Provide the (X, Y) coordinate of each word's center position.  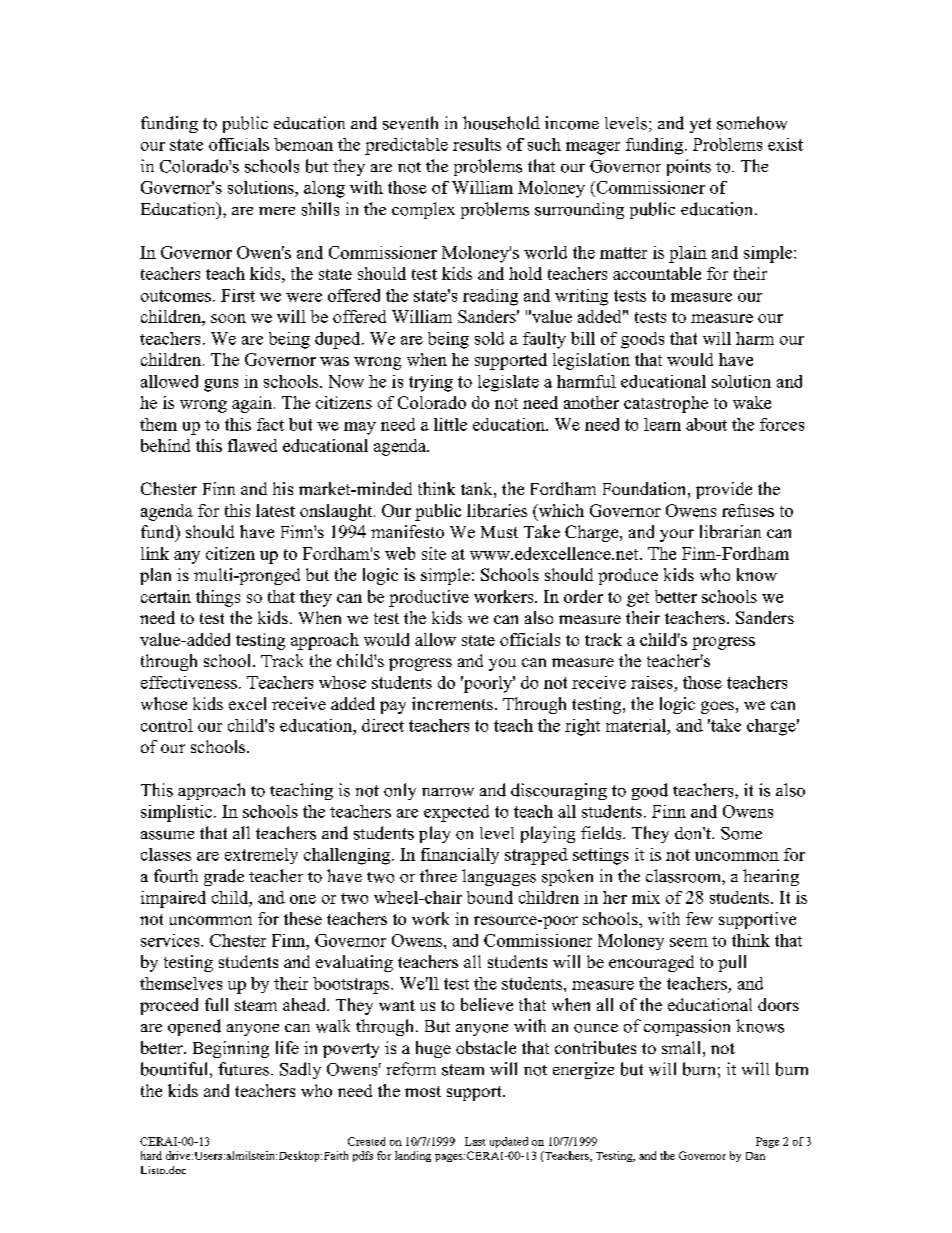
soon (228, 318)
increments (452, 703)
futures (243, 1069)
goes (717, 707)
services (171, 940)
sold (489, 338)
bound (490, 897)
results (477, 144)
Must (499, 532)
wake (752, 402)
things (218, 598)
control (167, 725)
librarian (730, 531)
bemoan (303, 144)
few (699, 918)
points (689, 167)
